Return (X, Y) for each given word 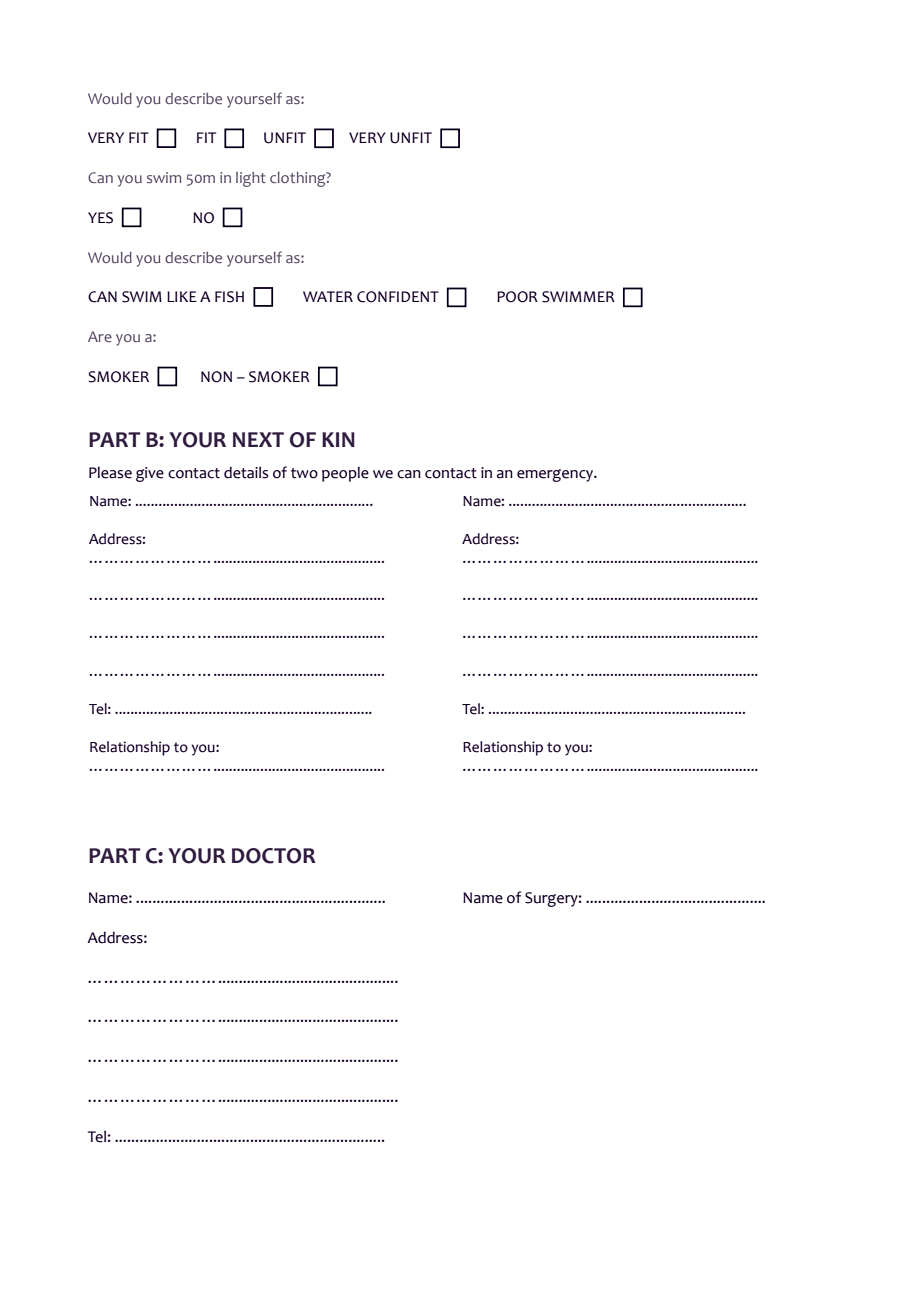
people (345, 474)
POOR (517, 297)
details (246, 473)
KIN (338, 439)
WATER (328, 296)
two (304, 473)
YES (100, 218)
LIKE (182, 296)
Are (100, 336)
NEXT (258, 439)
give (150, 474)
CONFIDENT (398, 297)
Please (110, 473)
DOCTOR (274, 856)
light (251, 179)
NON (216, 377)
